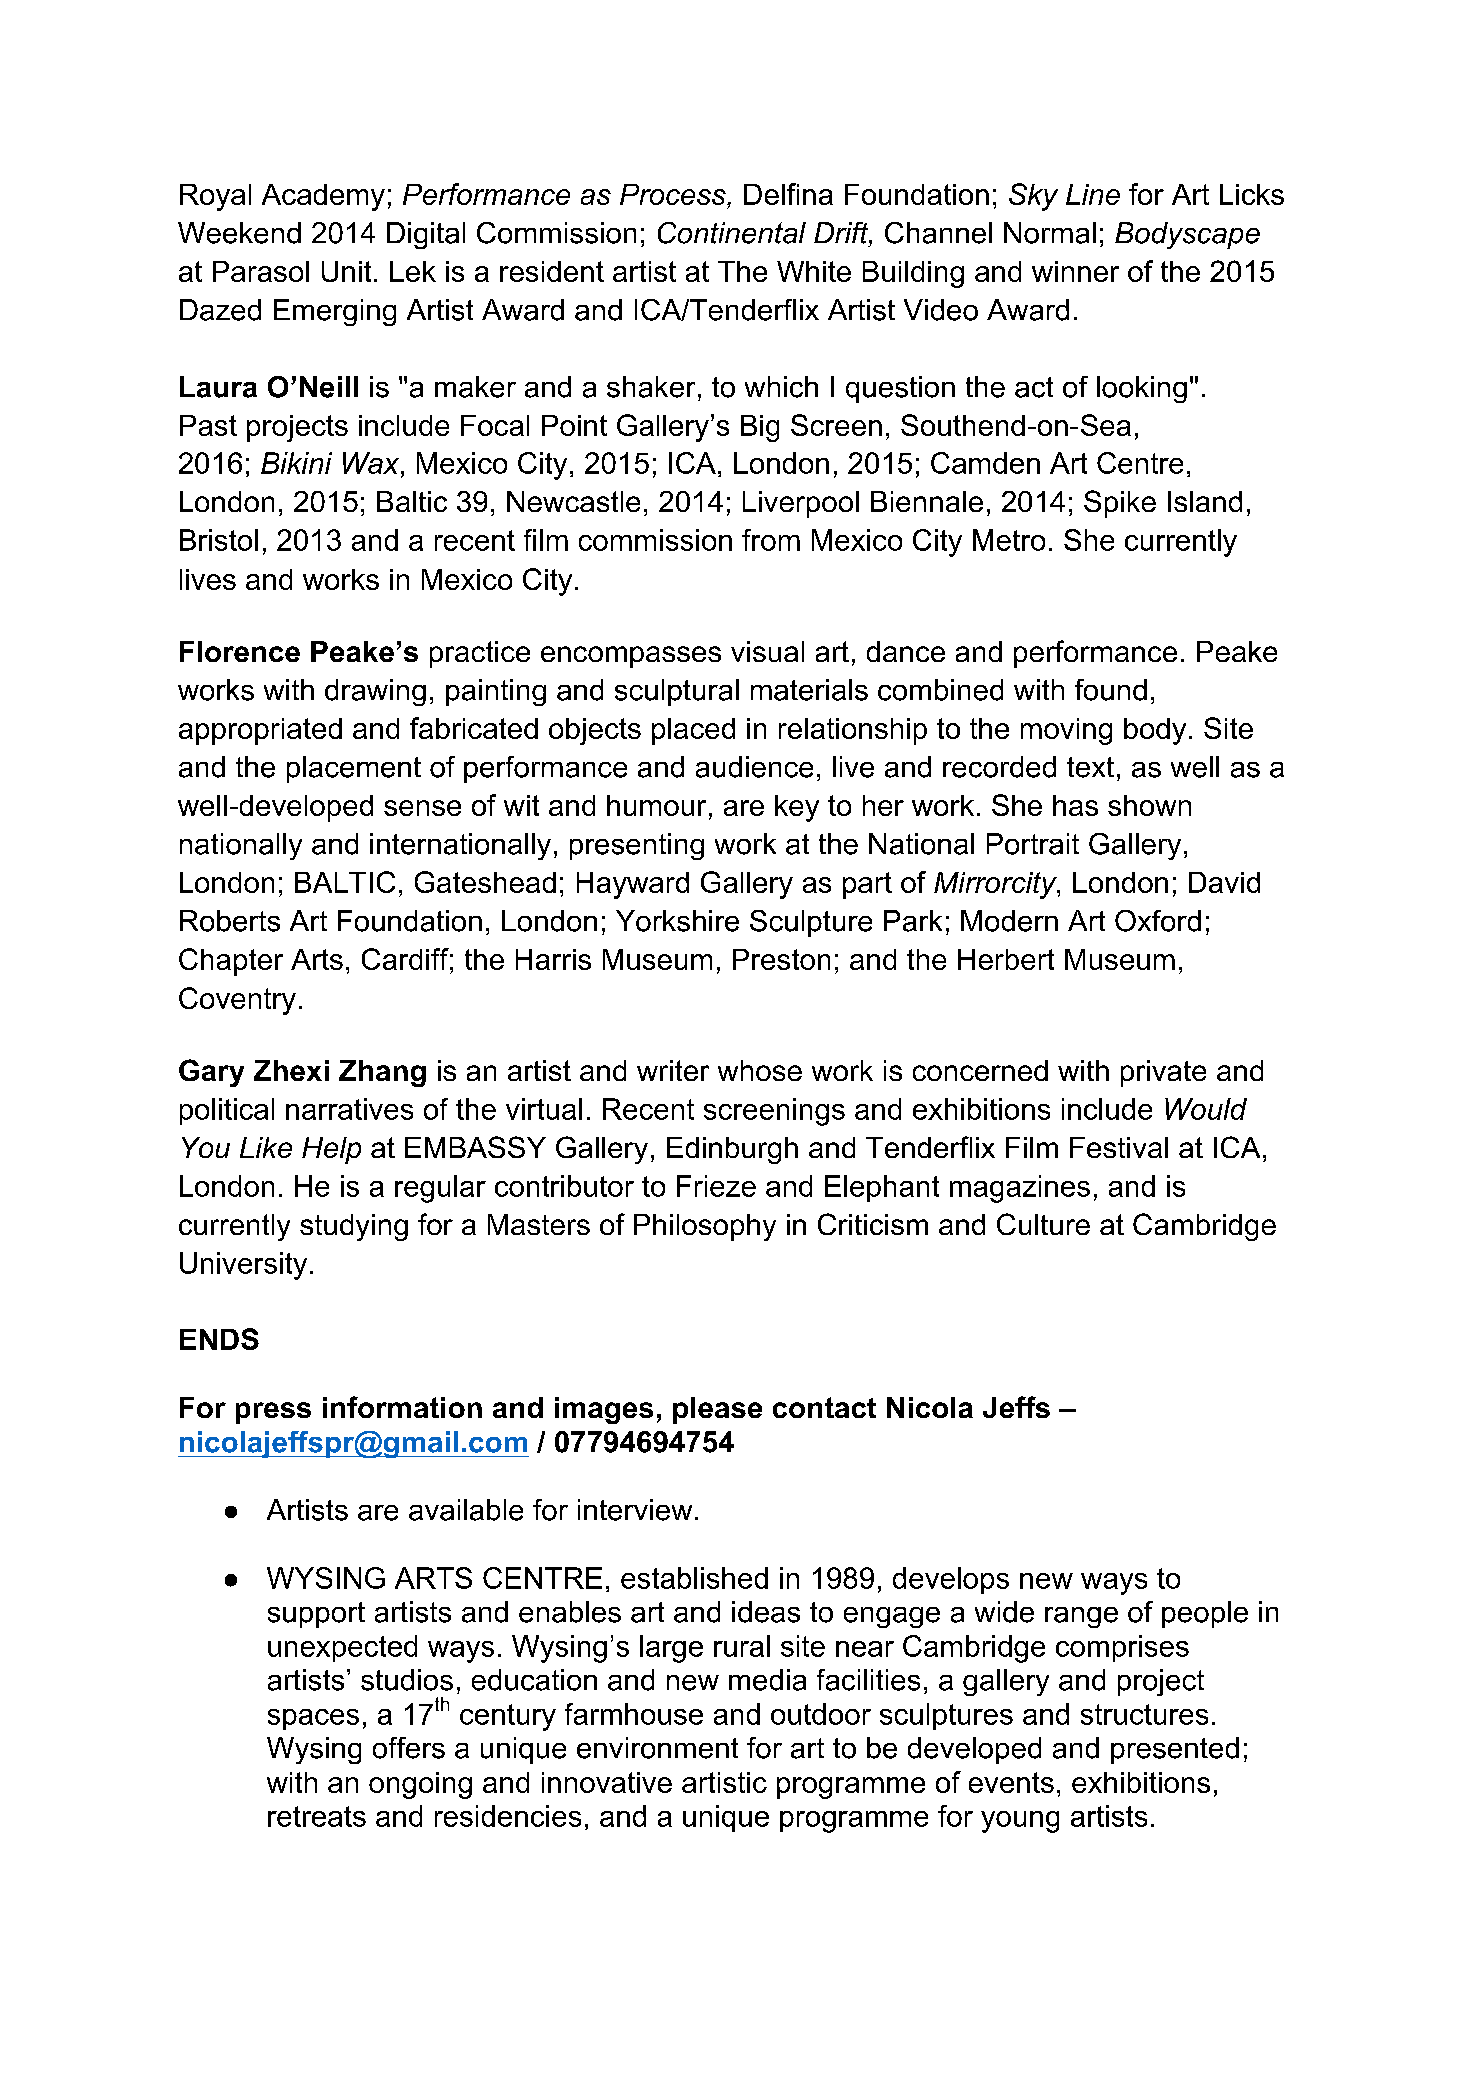  I want to click on Philosophy, so click(705, 1227).
